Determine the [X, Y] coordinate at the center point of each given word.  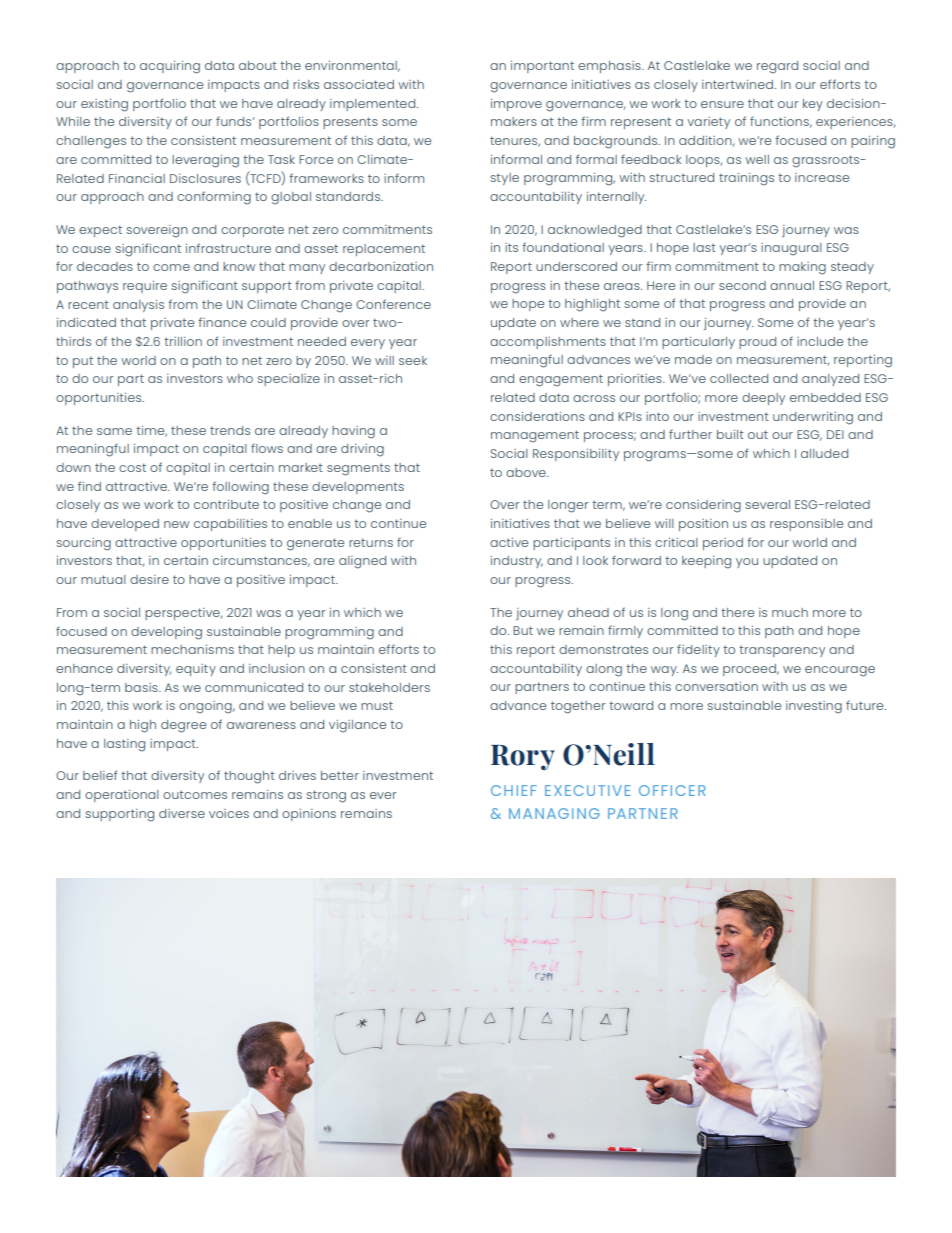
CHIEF [514, 790]
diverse [182, 813]
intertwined [737, 84]
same [114, 431]
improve [516, 105]
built [730, 434]
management [535, 436]
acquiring [170, 67]
